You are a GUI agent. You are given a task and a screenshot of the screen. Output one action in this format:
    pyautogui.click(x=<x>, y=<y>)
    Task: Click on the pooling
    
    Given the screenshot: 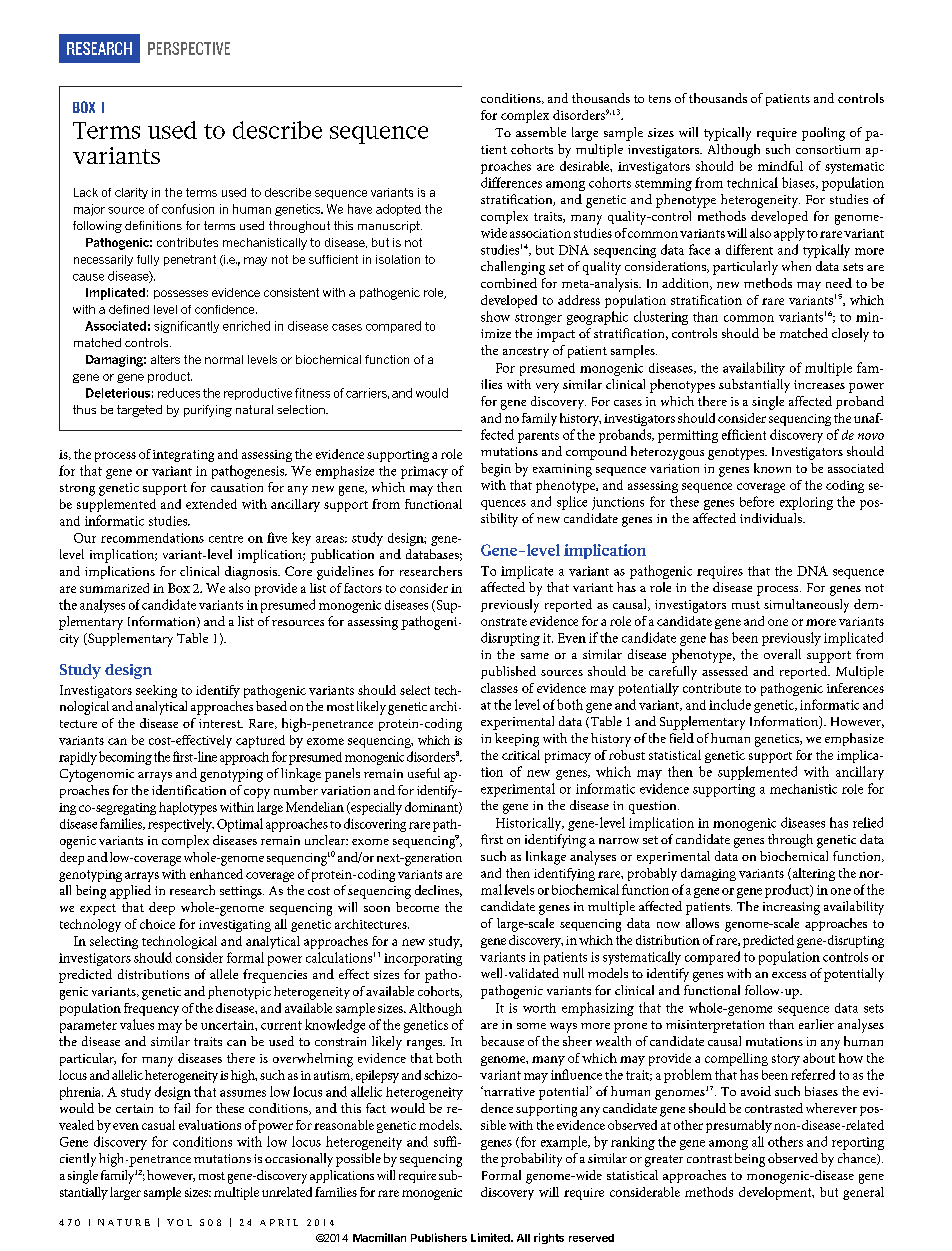 What is the action you would take?
    pyautogui.click(x=823, y=134)
